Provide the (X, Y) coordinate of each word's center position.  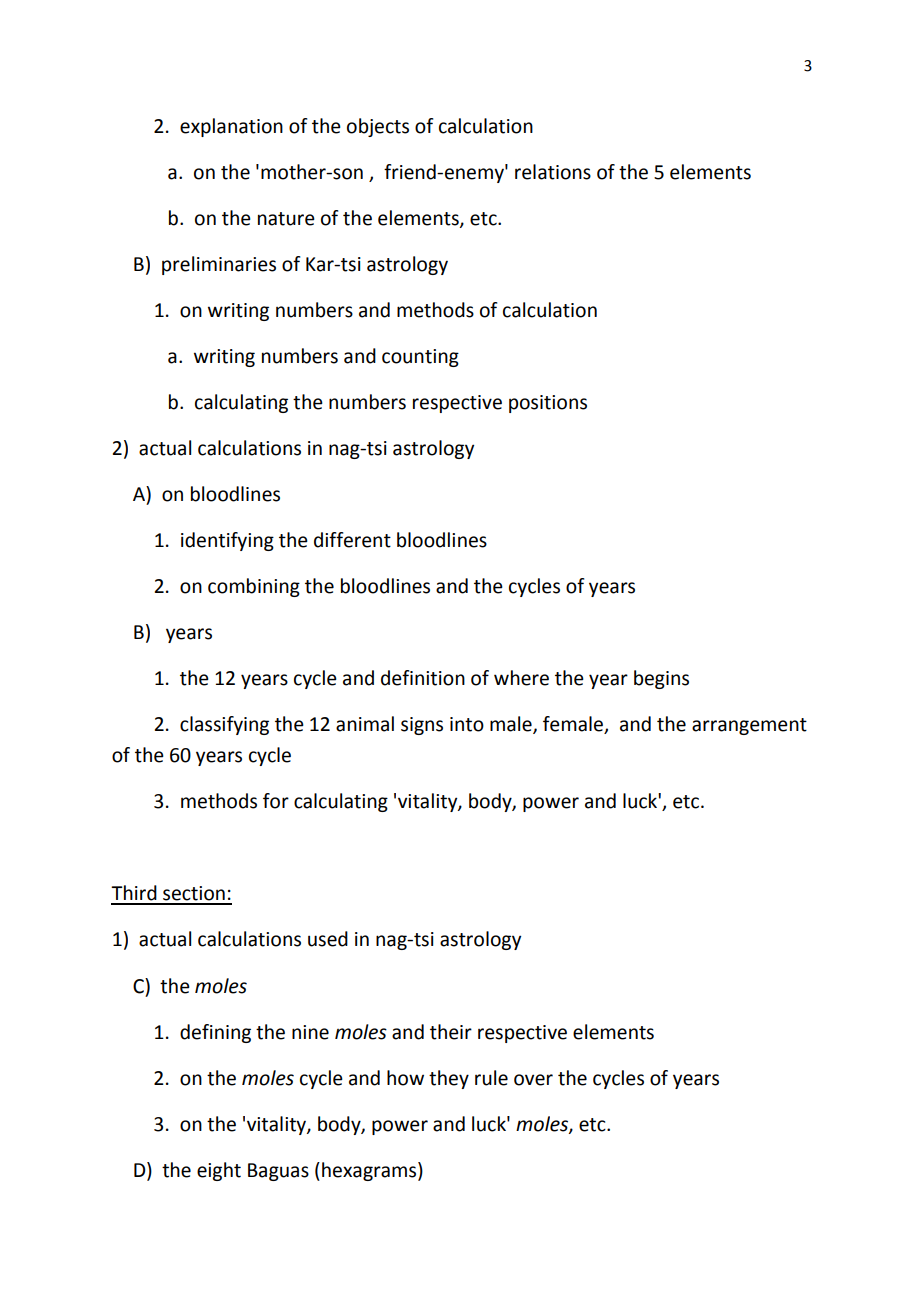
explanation (231, 127)
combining (254, 587)
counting (420, 358)
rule (491, 1078)
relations (553, 172)
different (352, 540)
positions (548, 404)
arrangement (749, 726)
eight (219, 1171)
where (521, 678)
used (328, 939)
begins (661, 679)
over (533, 1080)
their (451, 1032)
